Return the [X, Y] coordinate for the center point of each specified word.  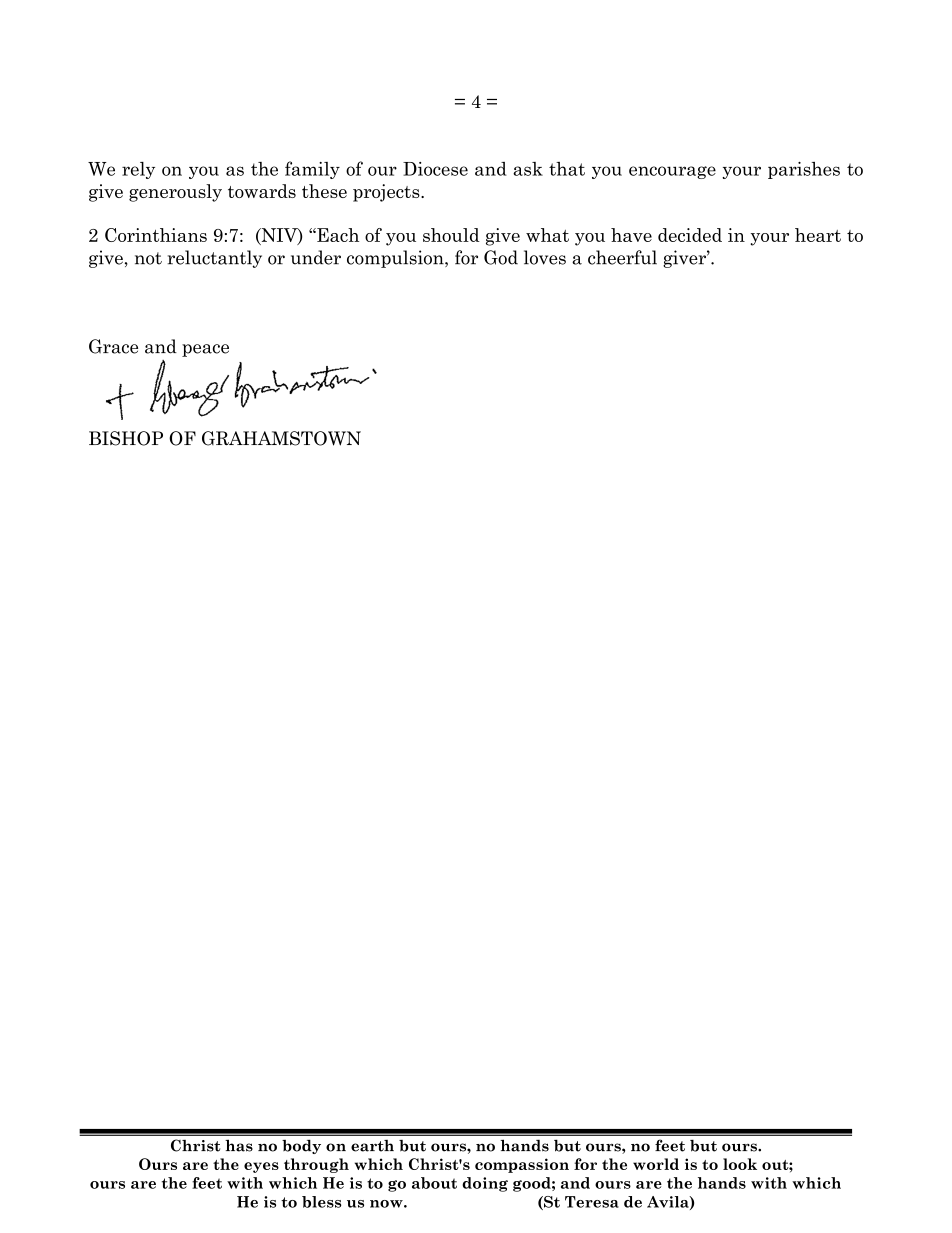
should [451, 235]
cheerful [622, 257]
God [501, 257]
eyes [261, 1167]
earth [372, 1146]
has [239, 1145]
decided [690, 235]
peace [205, 350]
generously [175, 193]
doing [485, 1184]
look [740, 1164]
